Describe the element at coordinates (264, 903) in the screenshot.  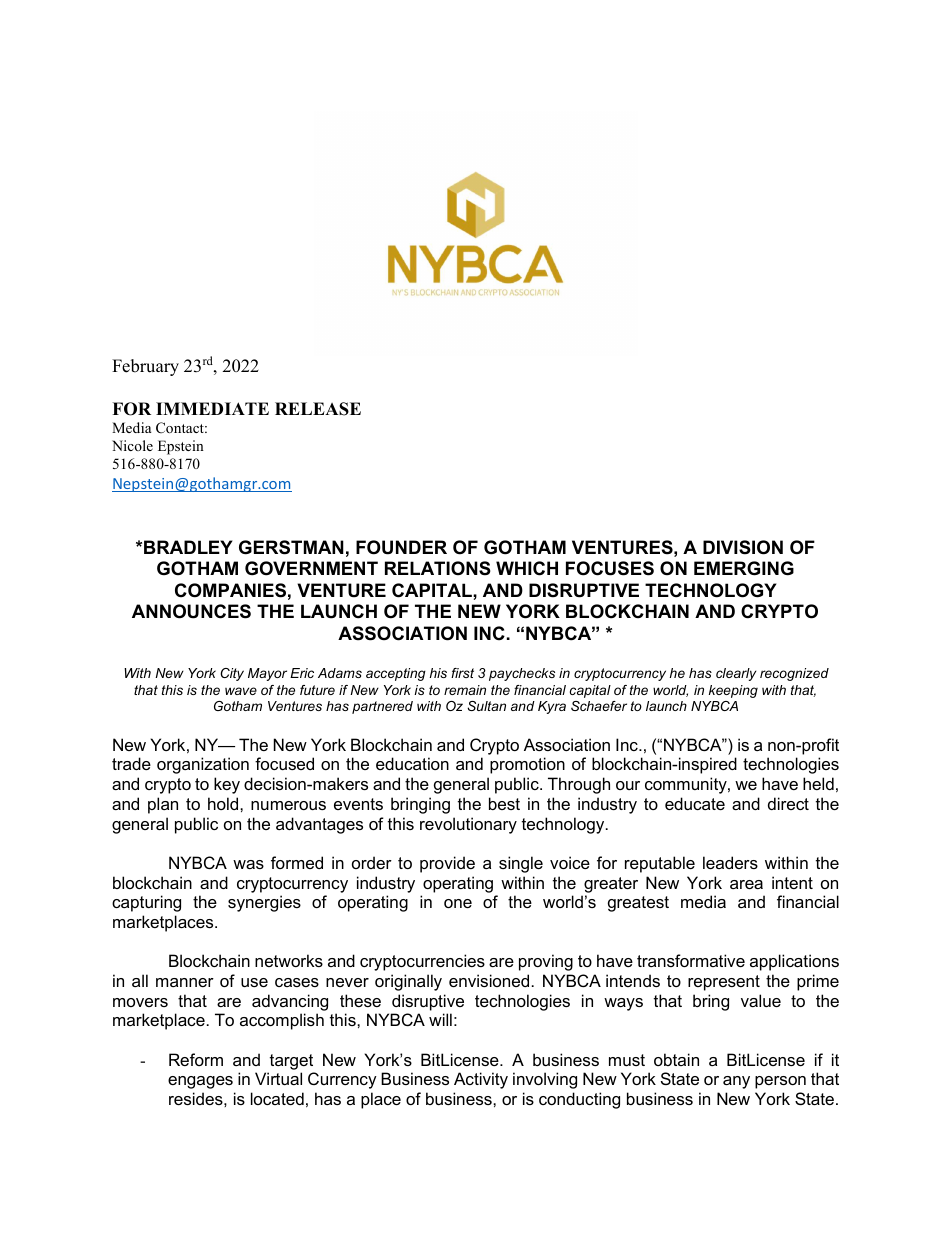
I see `synergies` at that location.
